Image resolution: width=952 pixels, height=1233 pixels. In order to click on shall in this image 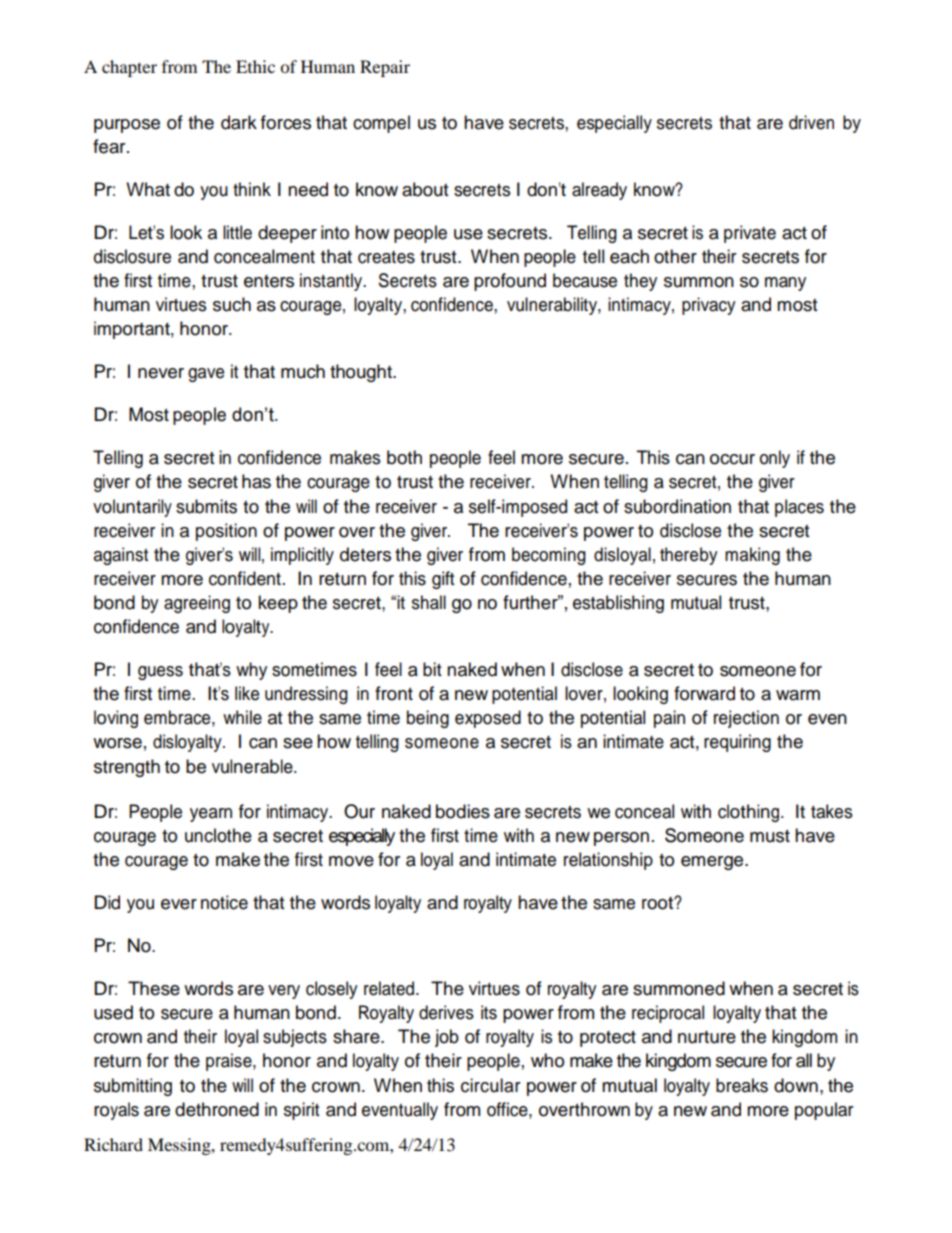, I will do `click(429, 602)`.
